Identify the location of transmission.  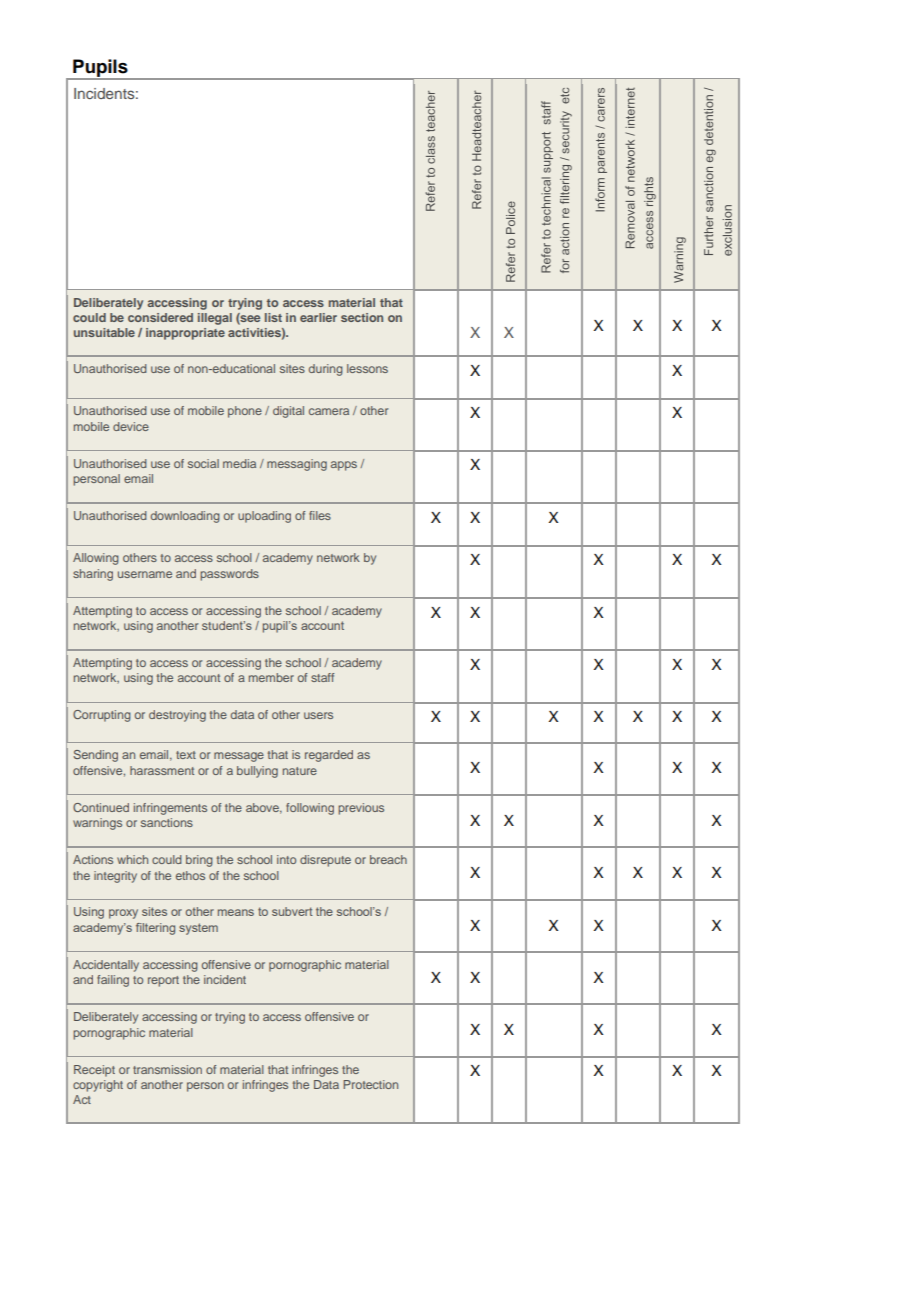
(167, 1069).
